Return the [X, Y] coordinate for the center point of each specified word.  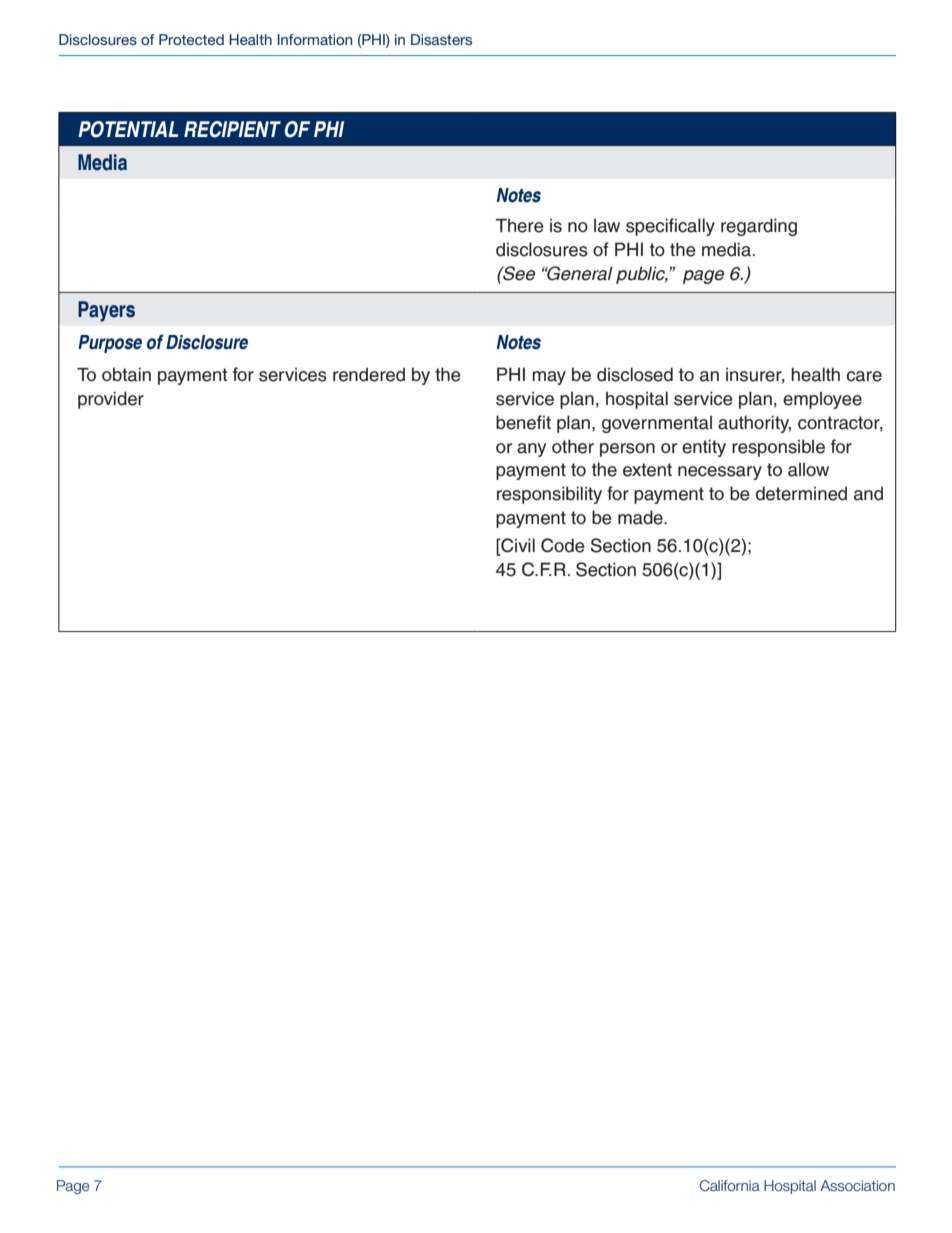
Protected [191, 39]
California [730, 1185]
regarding [759, 227]
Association [857, 1185]
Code [563, 545]
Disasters [441, 39]
